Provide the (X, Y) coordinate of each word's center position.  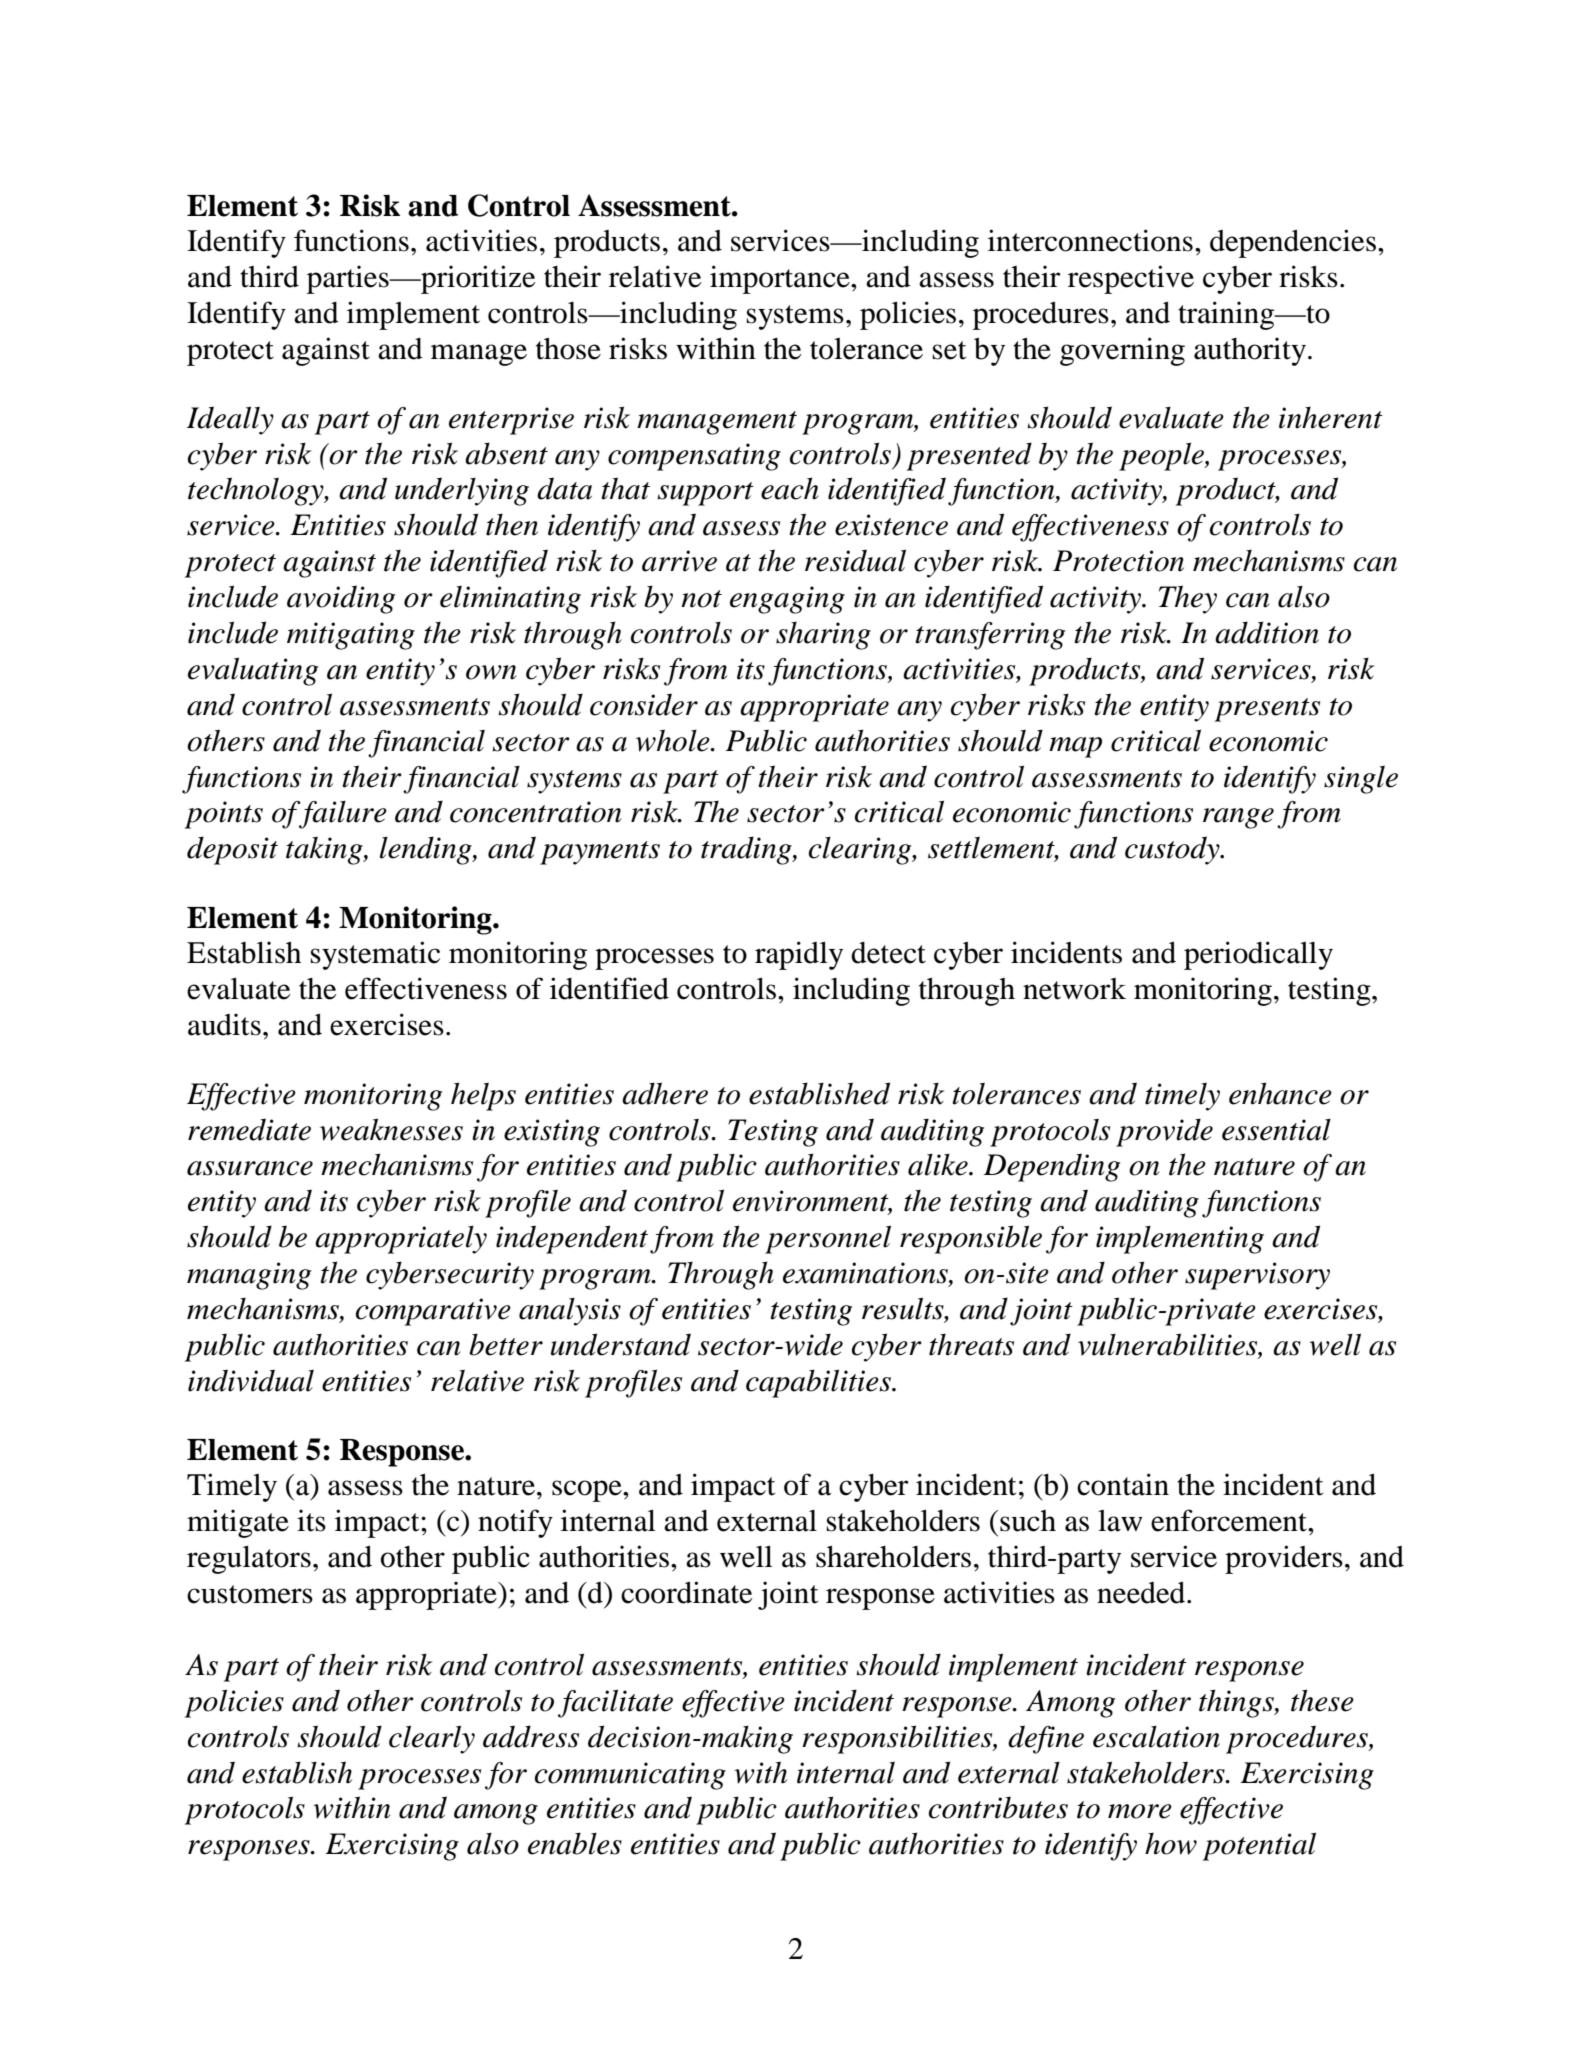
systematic (375, 955)
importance (781, 279)
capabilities (819, 1383)
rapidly (799, 955)
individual (251, 1380)
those (568, 349)
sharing (823, 635)
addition (1267, 632)
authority (1250, 351)
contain (1123, 1484)
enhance (1280, 1093)
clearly (432, 1739)
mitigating (351, 636)
